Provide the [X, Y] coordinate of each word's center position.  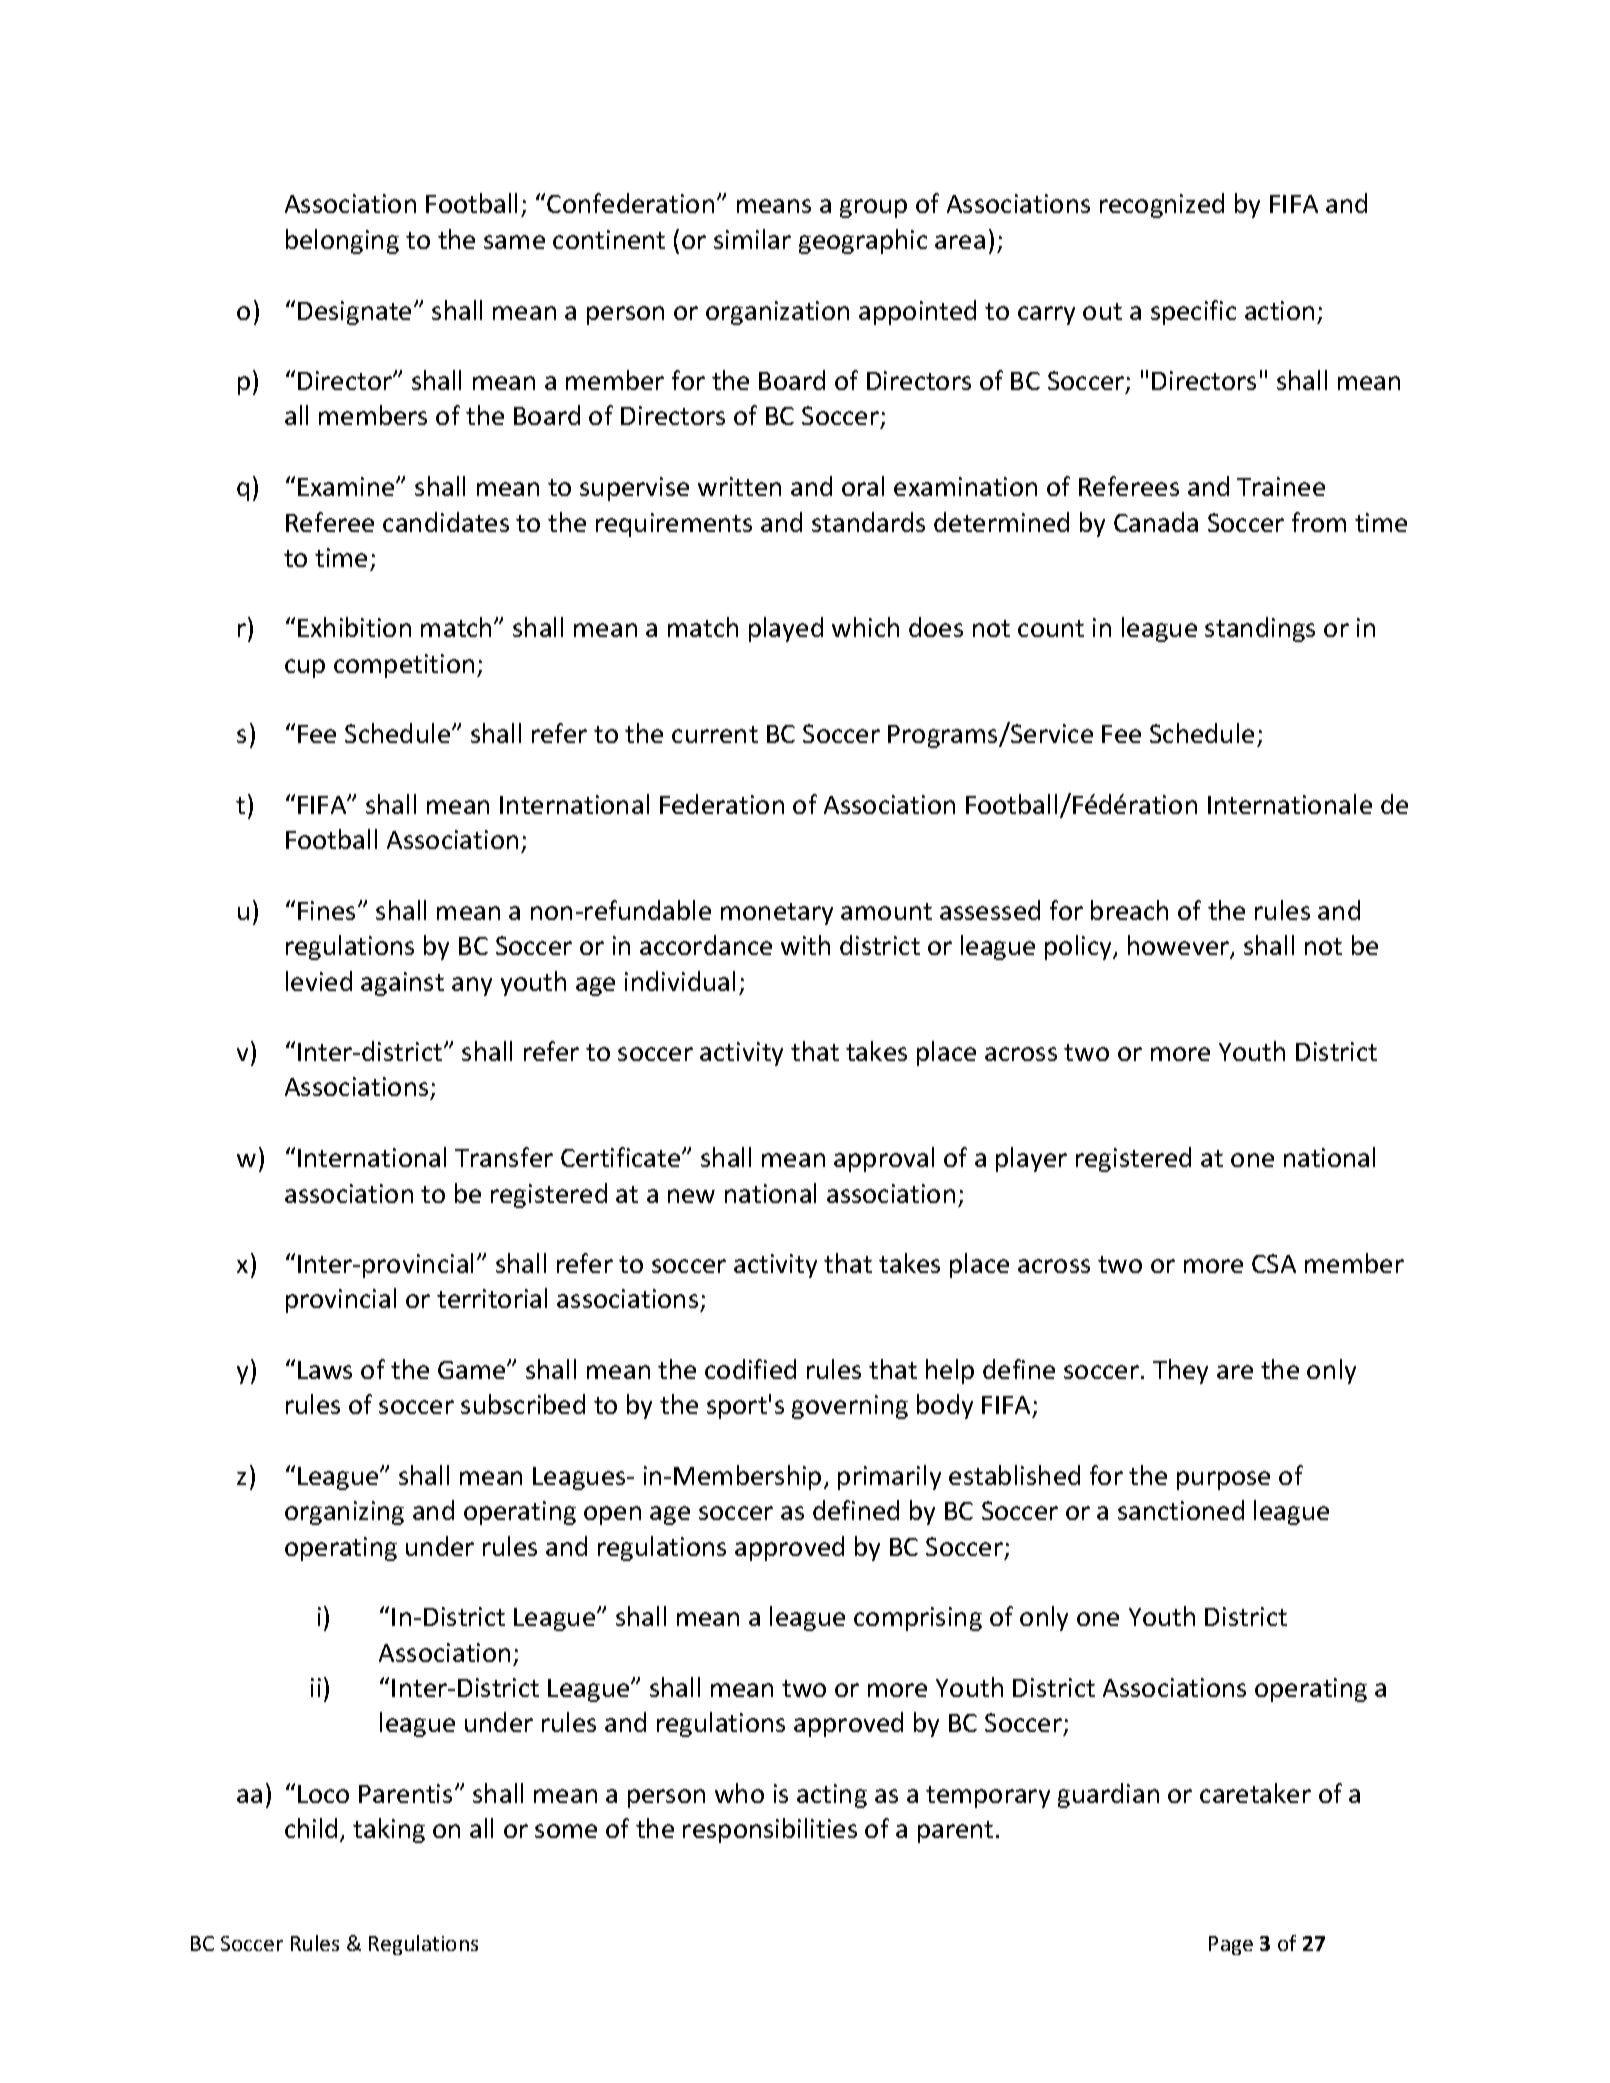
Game [473, 1370]
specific [1193, 312]
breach [1129, 910]
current [715, 734]
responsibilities [770, 1830]
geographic [863, 241]
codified [750, 1369]
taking [389, 1830]
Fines [326, 910]
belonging [342, 241]
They [1180, 1371]
